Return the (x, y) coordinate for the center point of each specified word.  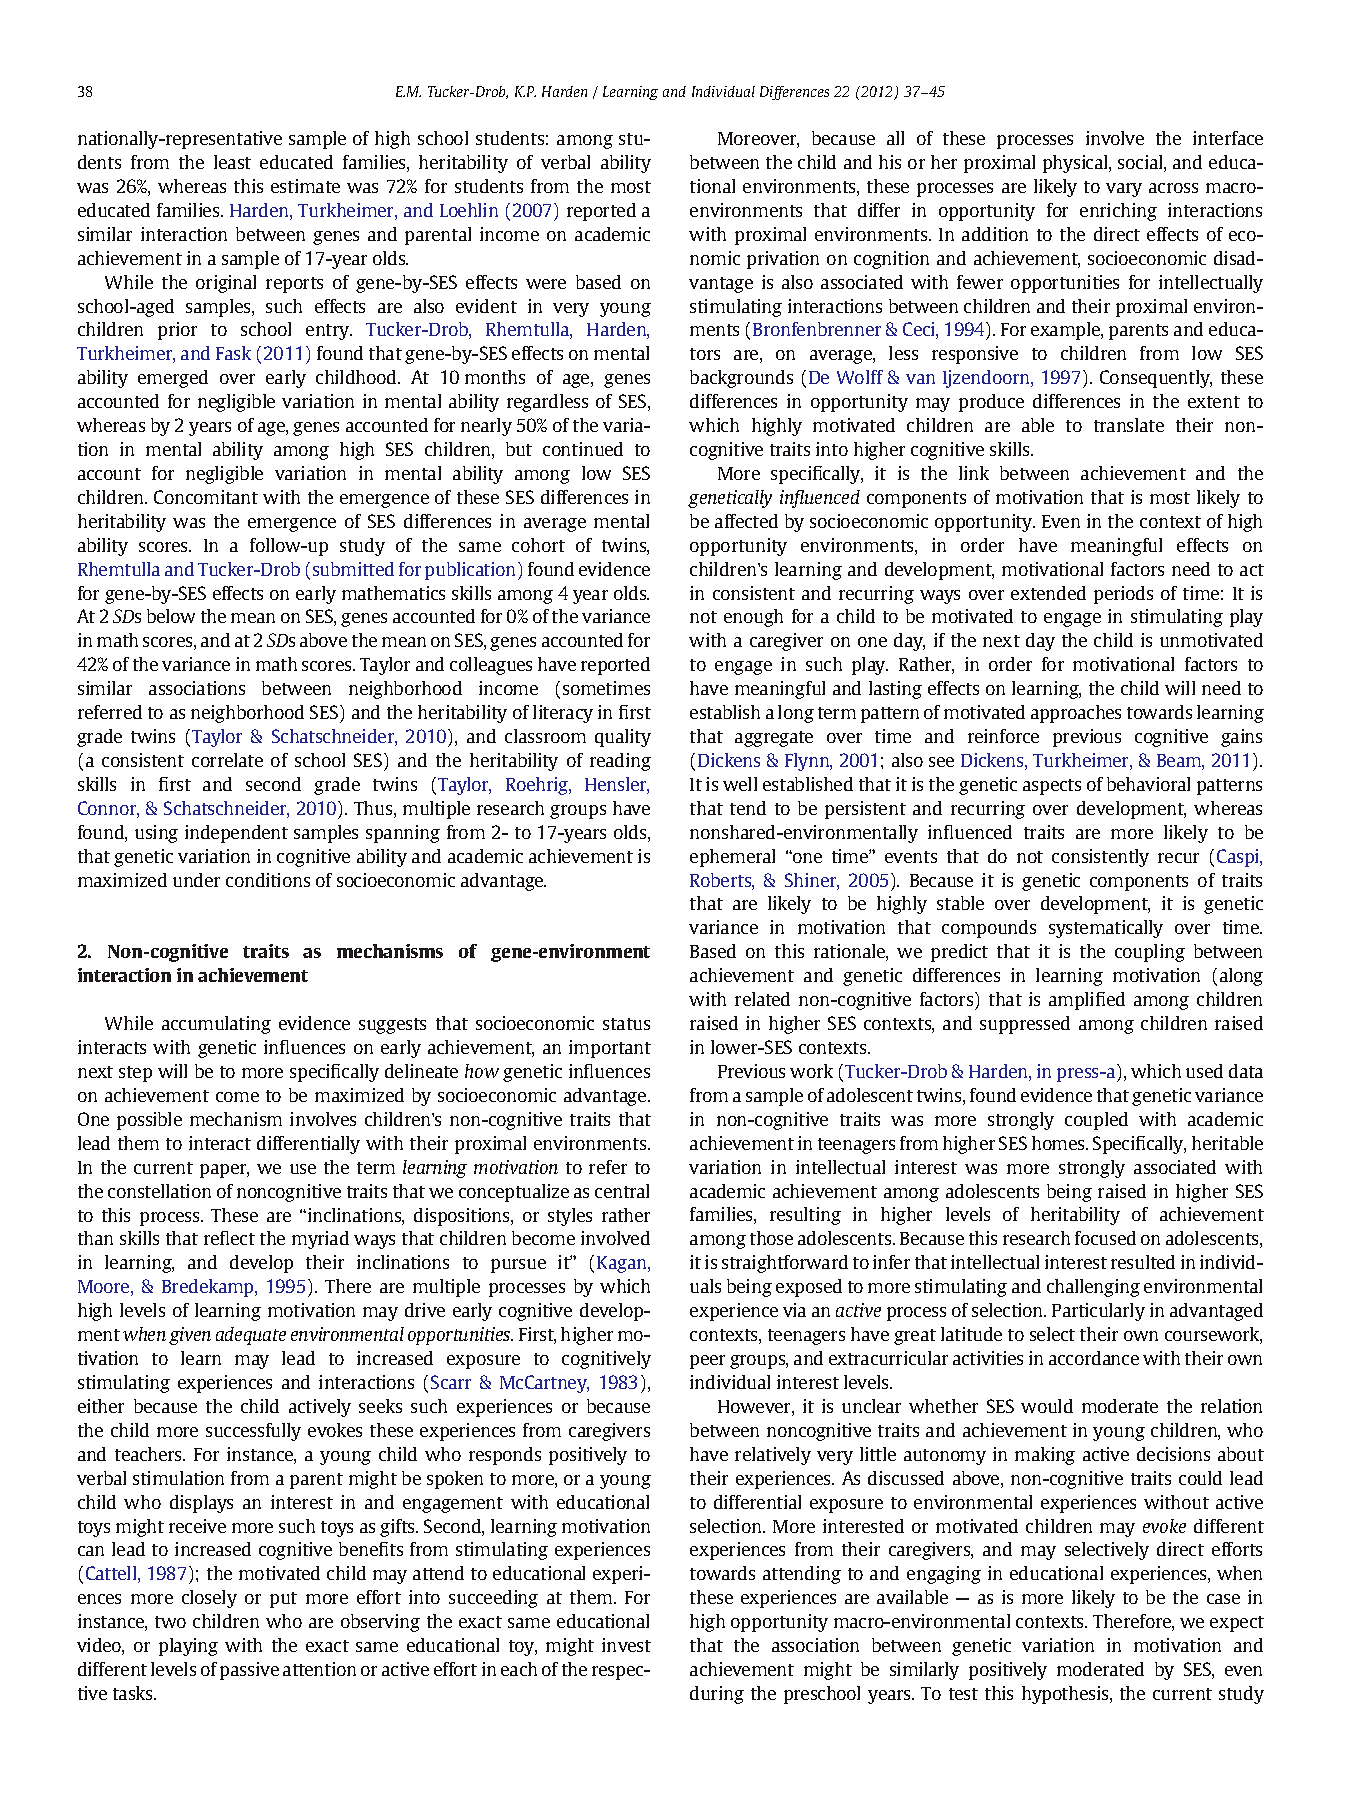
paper (224, 1171)
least (232, 162)
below (171, 616)
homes (1059, 1143)
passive (249, 1671)
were (546, 284)
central (622, 1191)
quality (623, 738)
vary (1124, 190)
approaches (1076, 714)
